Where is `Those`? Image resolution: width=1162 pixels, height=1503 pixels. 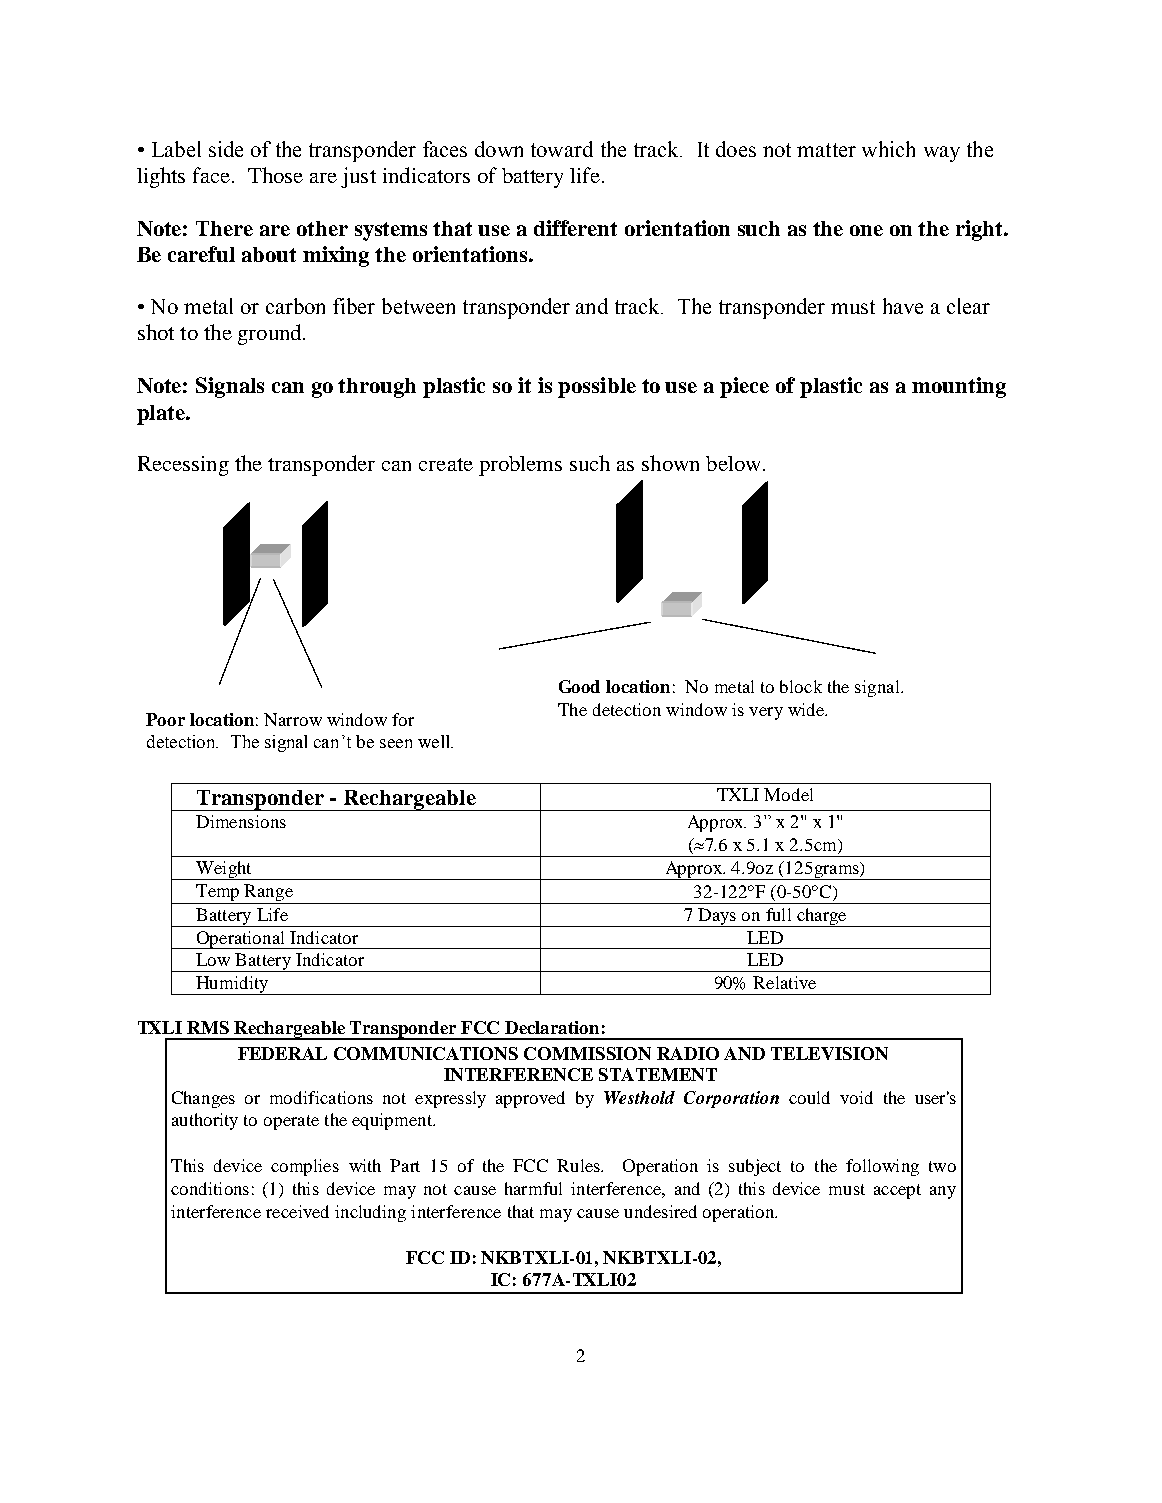 Those is located at coordinates (275, 175).
